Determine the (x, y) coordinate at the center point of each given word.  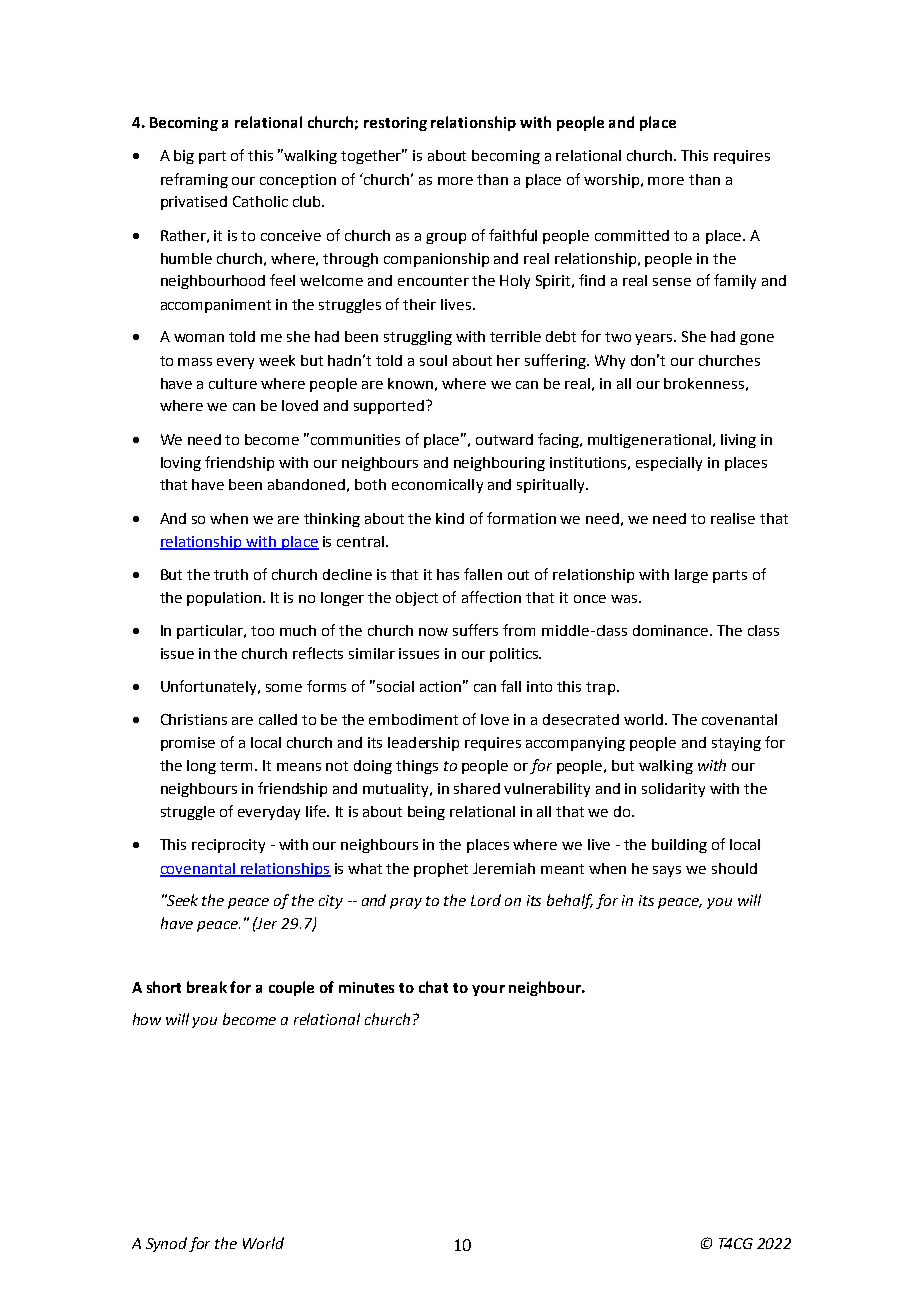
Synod (166, 1244)
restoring (395, 124)
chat (433, 987)
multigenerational (649, 441)
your (488, 990)
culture (233, 383)
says (667, 871)
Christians (194, 719)
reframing (194, 180)
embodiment (413, 719)
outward (504, 439)
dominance (672, 630)
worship (613, 181)
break (207, 987)
